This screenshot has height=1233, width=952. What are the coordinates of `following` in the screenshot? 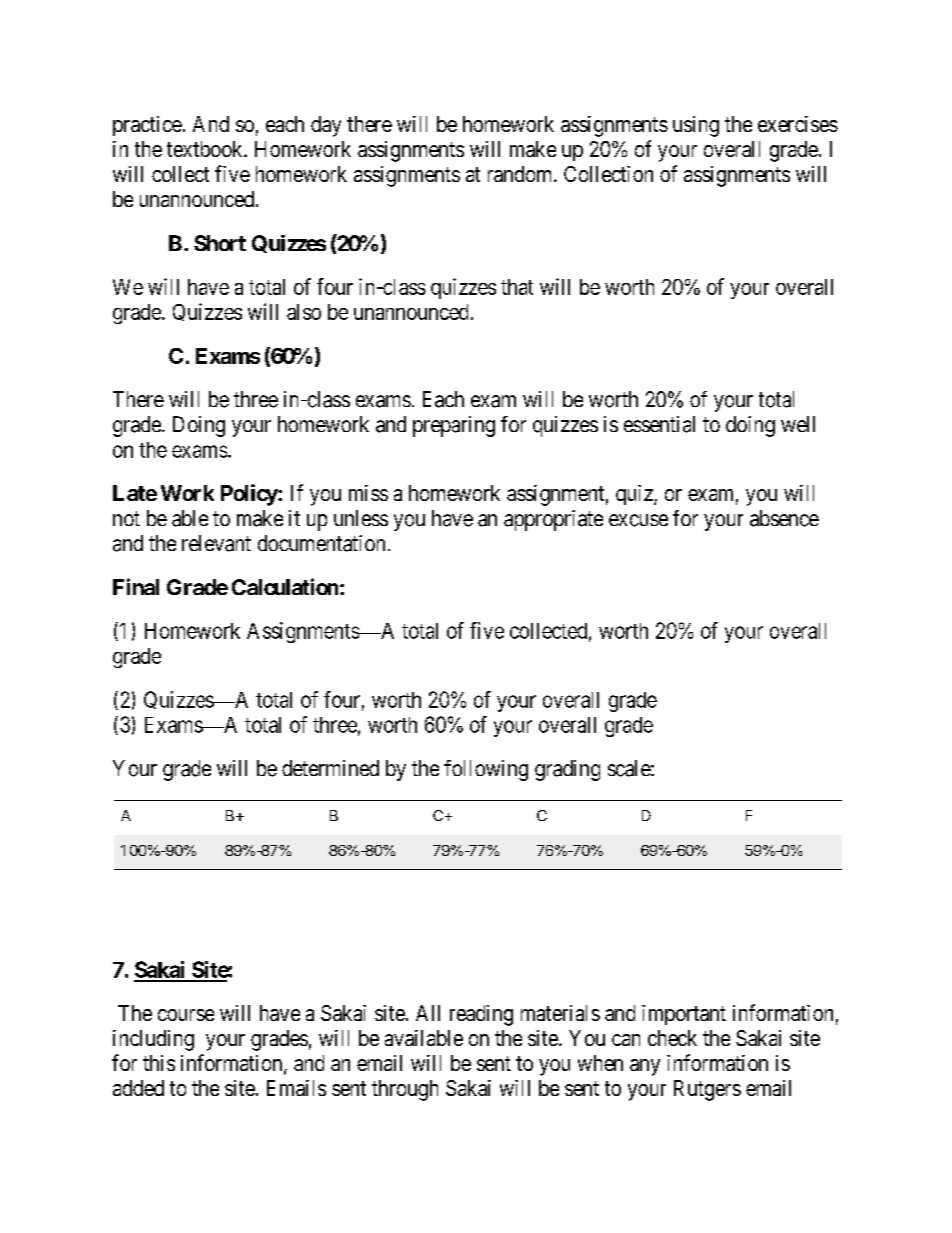 It's located at (486, 770).
